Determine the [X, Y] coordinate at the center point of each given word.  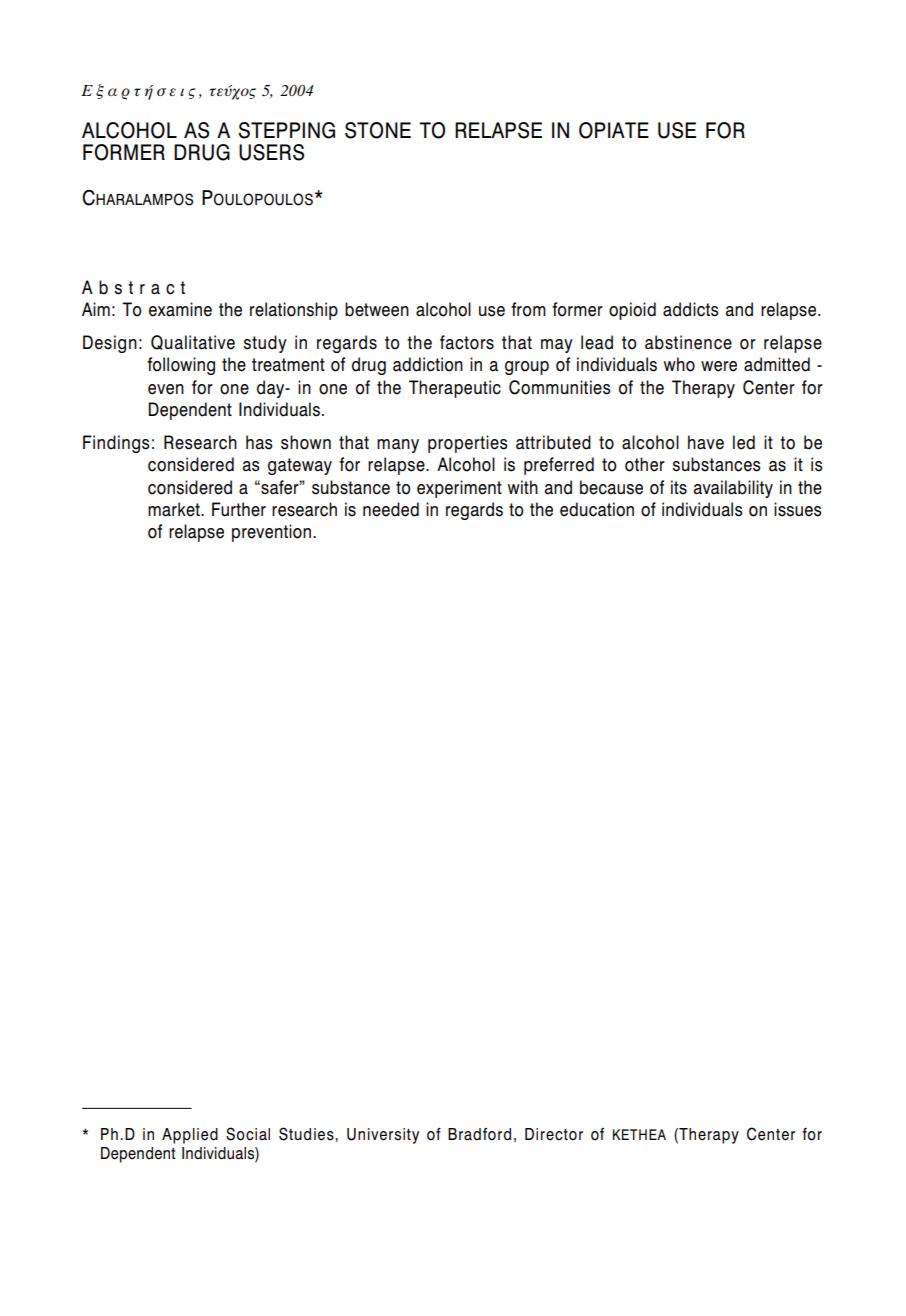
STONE [378, 130]
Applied [190, 1136]
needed [391, 509]
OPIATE [614, 130]
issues [797, 509]
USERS [271, 152]
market [175, 509]
